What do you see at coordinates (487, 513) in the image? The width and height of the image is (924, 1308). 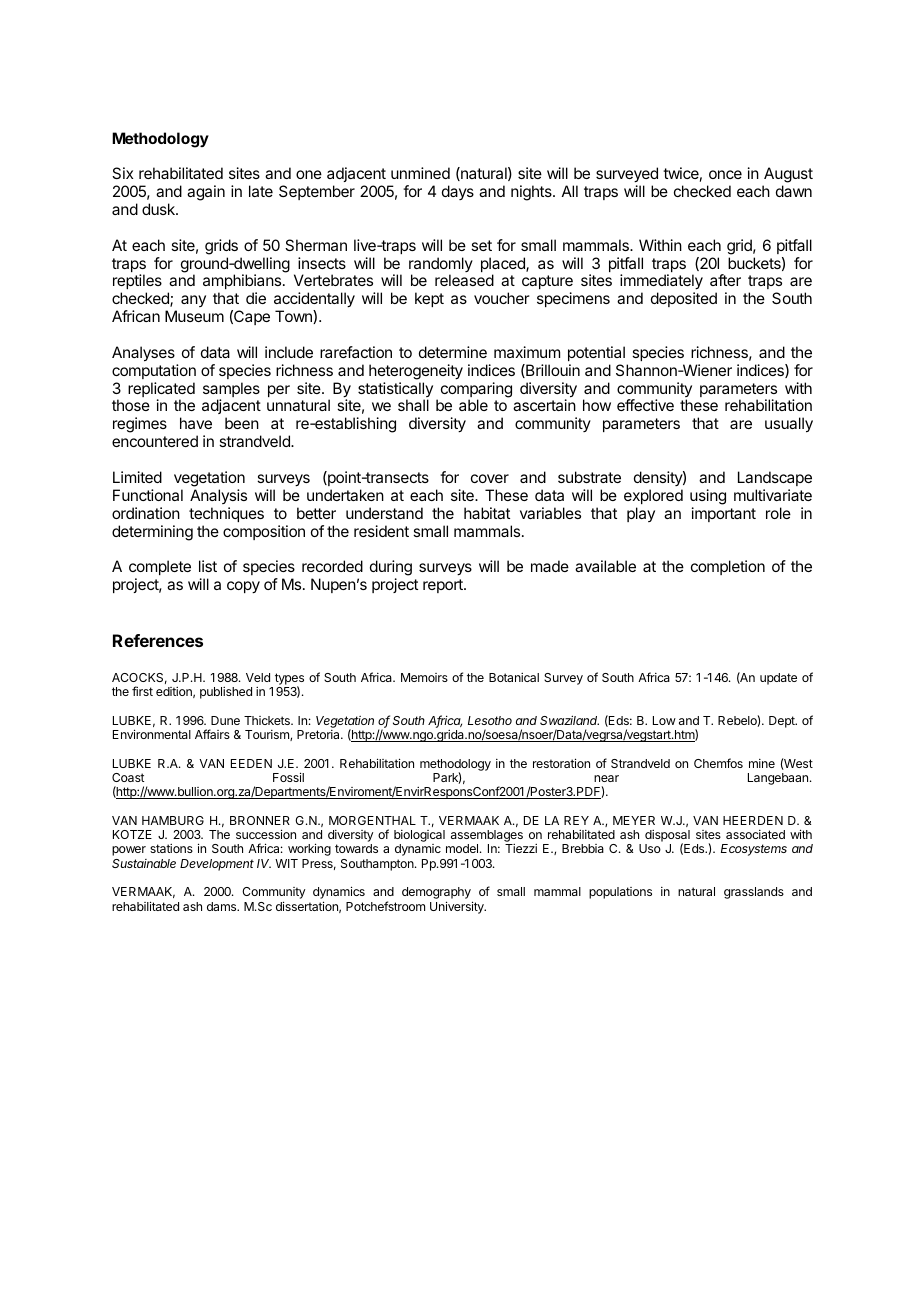 I see `habitat` at bounding box center [487, 513].
